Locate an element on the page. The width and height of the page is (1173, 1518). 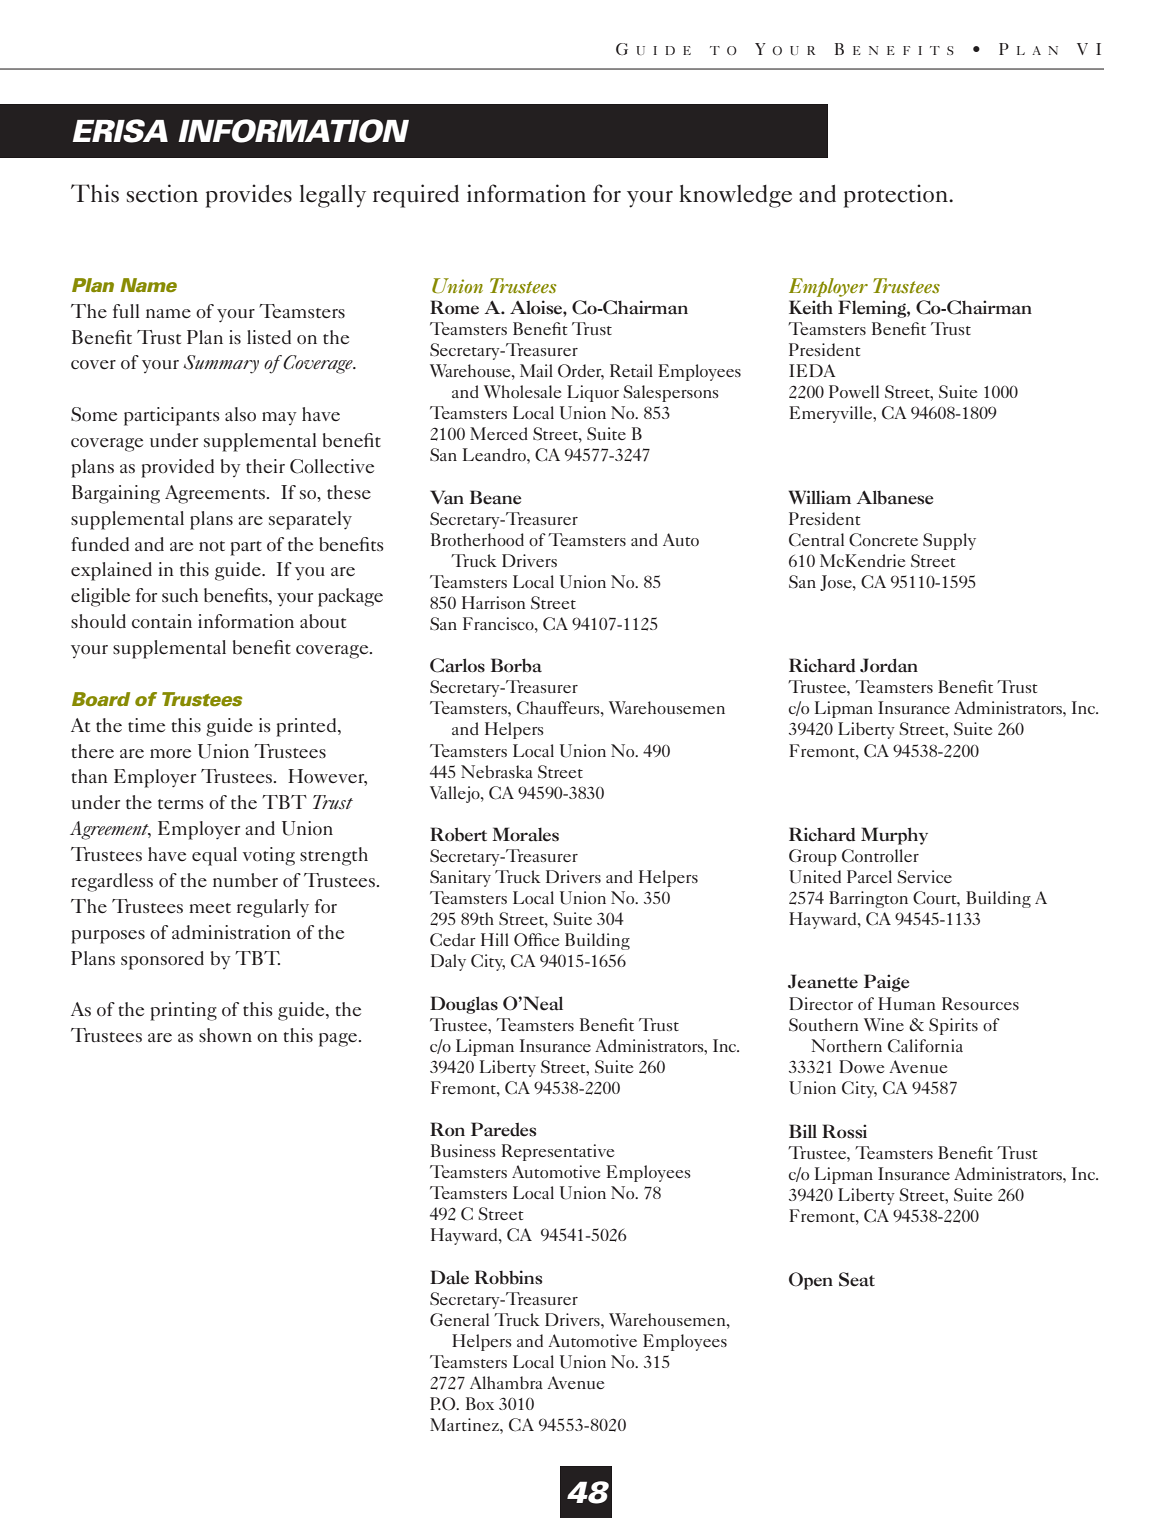
section is located at coordinates (162, 193).
